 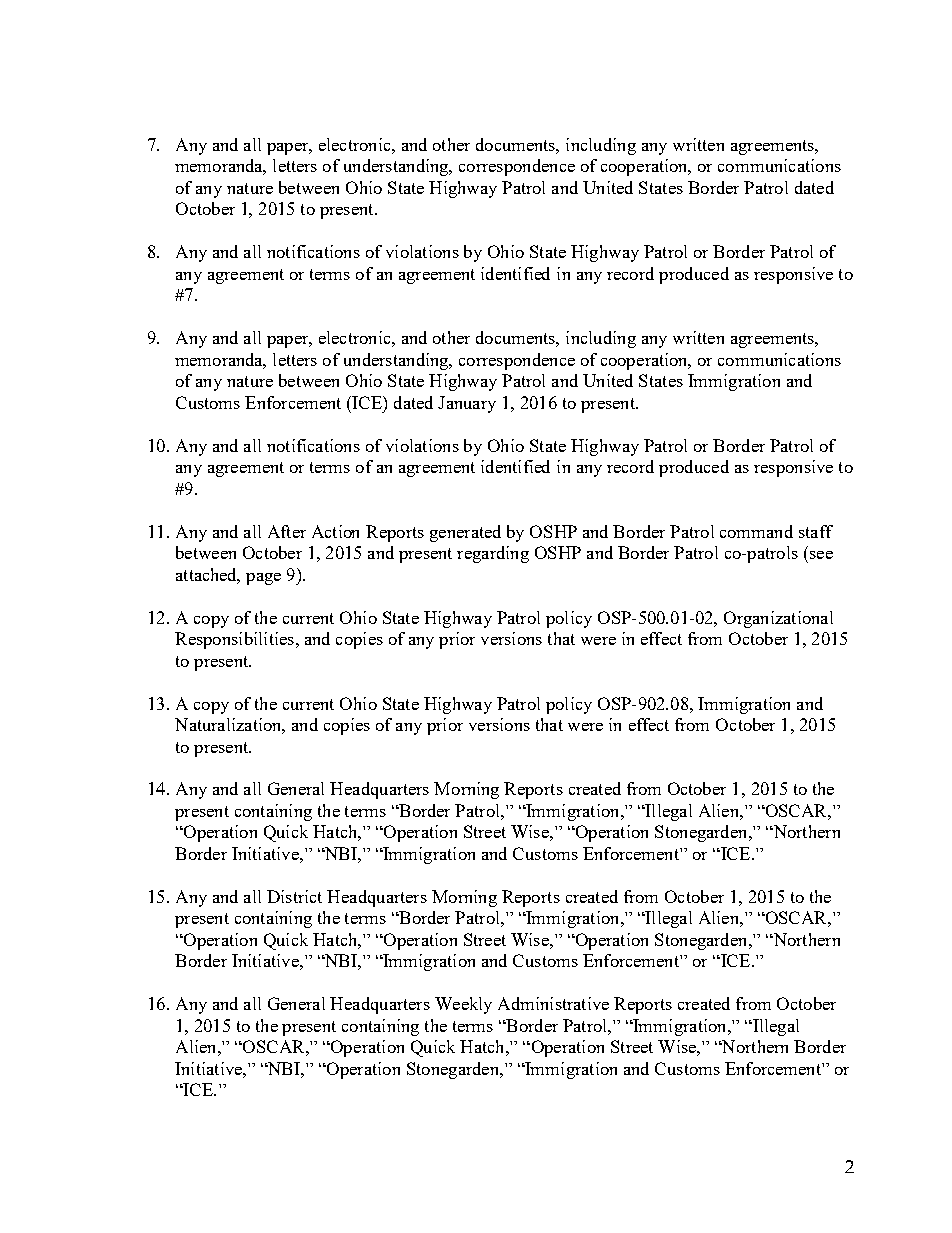 I want to click on January, so click(x=467, y=404).
